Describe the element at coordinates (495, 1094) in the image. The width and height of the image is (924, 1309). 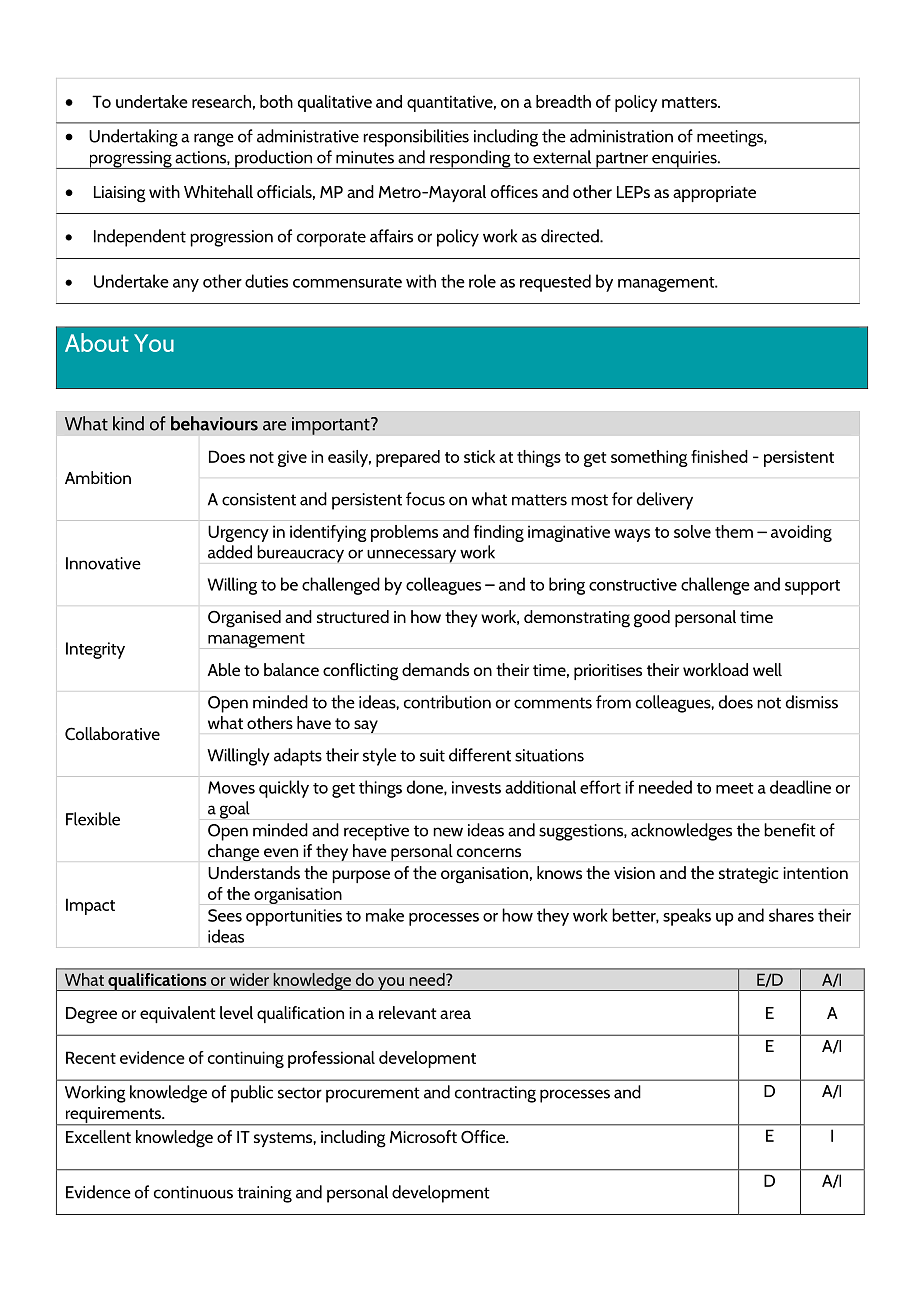
I see `contracting` at that location.
